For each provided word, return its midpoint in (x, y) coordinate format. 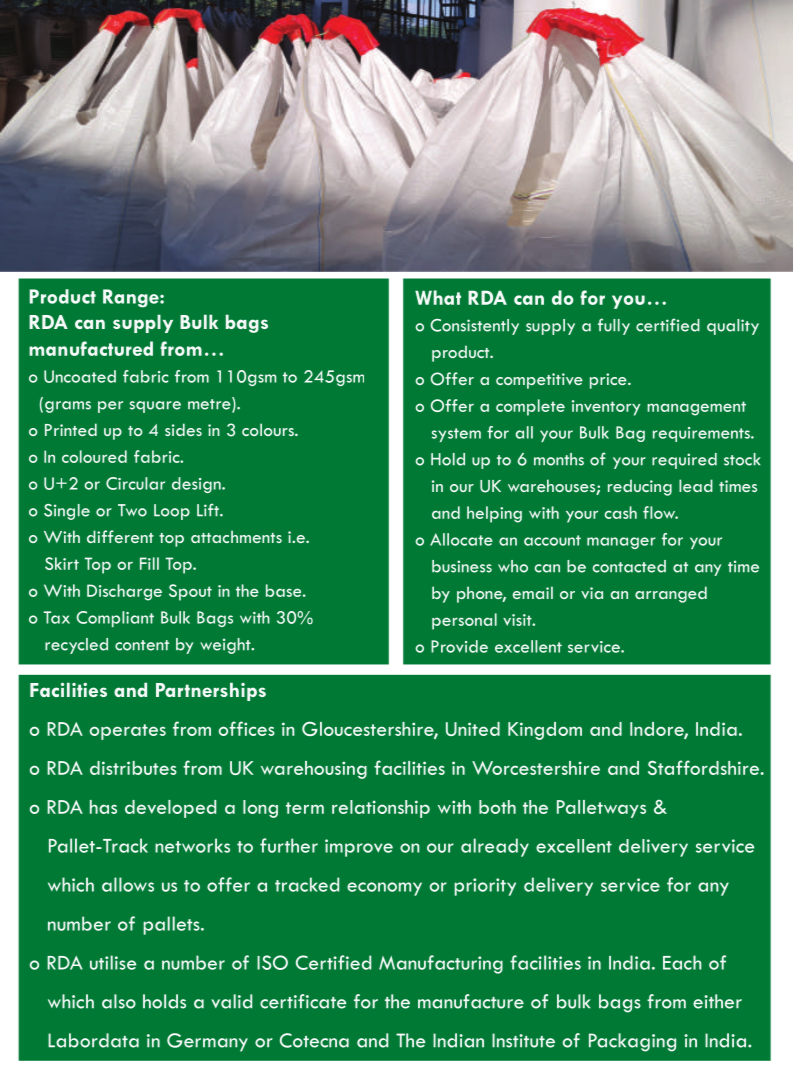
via (592, 593)
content (142, 645)
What (438, 297)
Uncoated (80, 376)
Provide (459, 646)
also (119, 1001)
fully (614, 326)
